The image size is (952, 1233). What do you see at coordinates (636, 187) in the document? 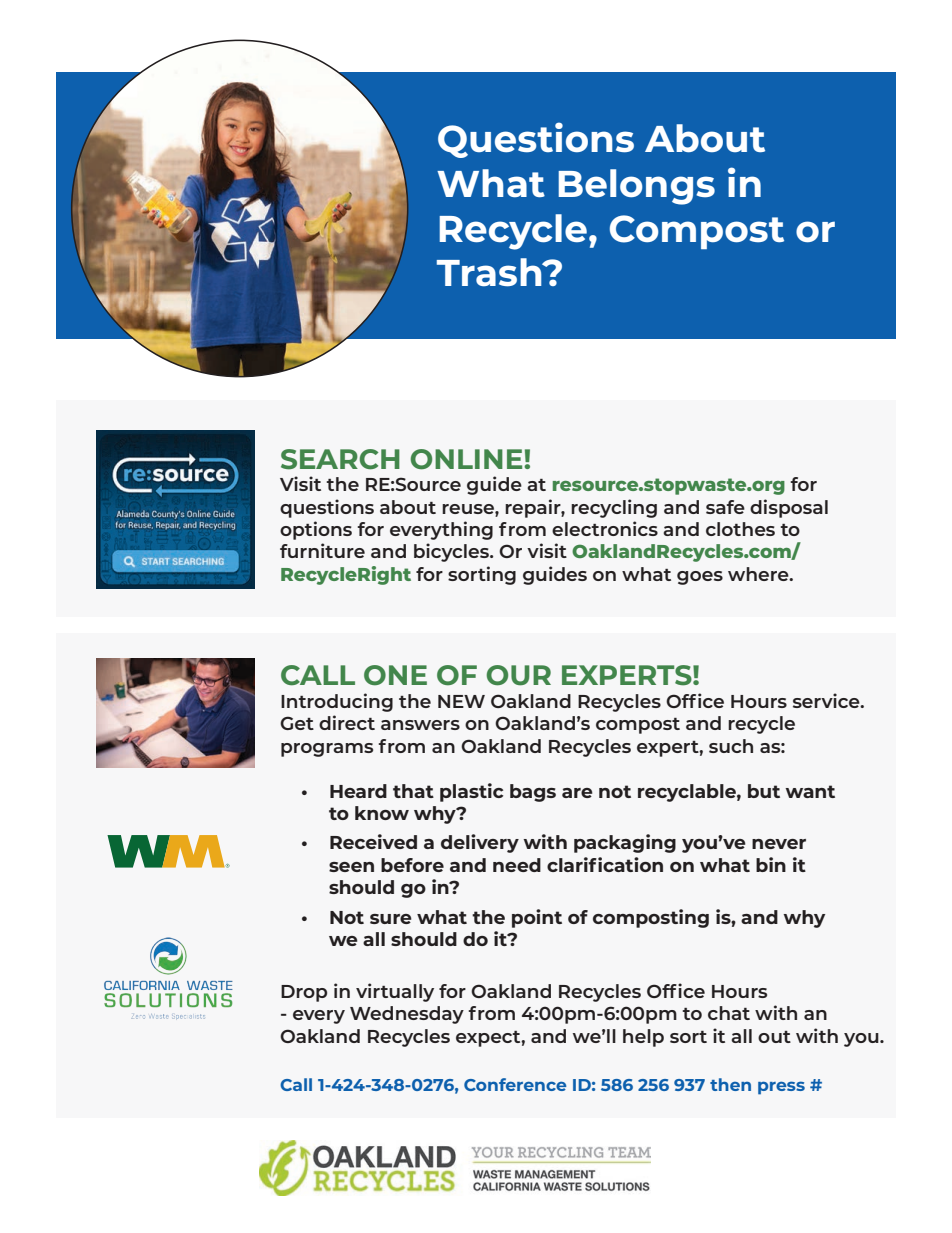
I see `Belongs` at bounding box center [636, 187].
